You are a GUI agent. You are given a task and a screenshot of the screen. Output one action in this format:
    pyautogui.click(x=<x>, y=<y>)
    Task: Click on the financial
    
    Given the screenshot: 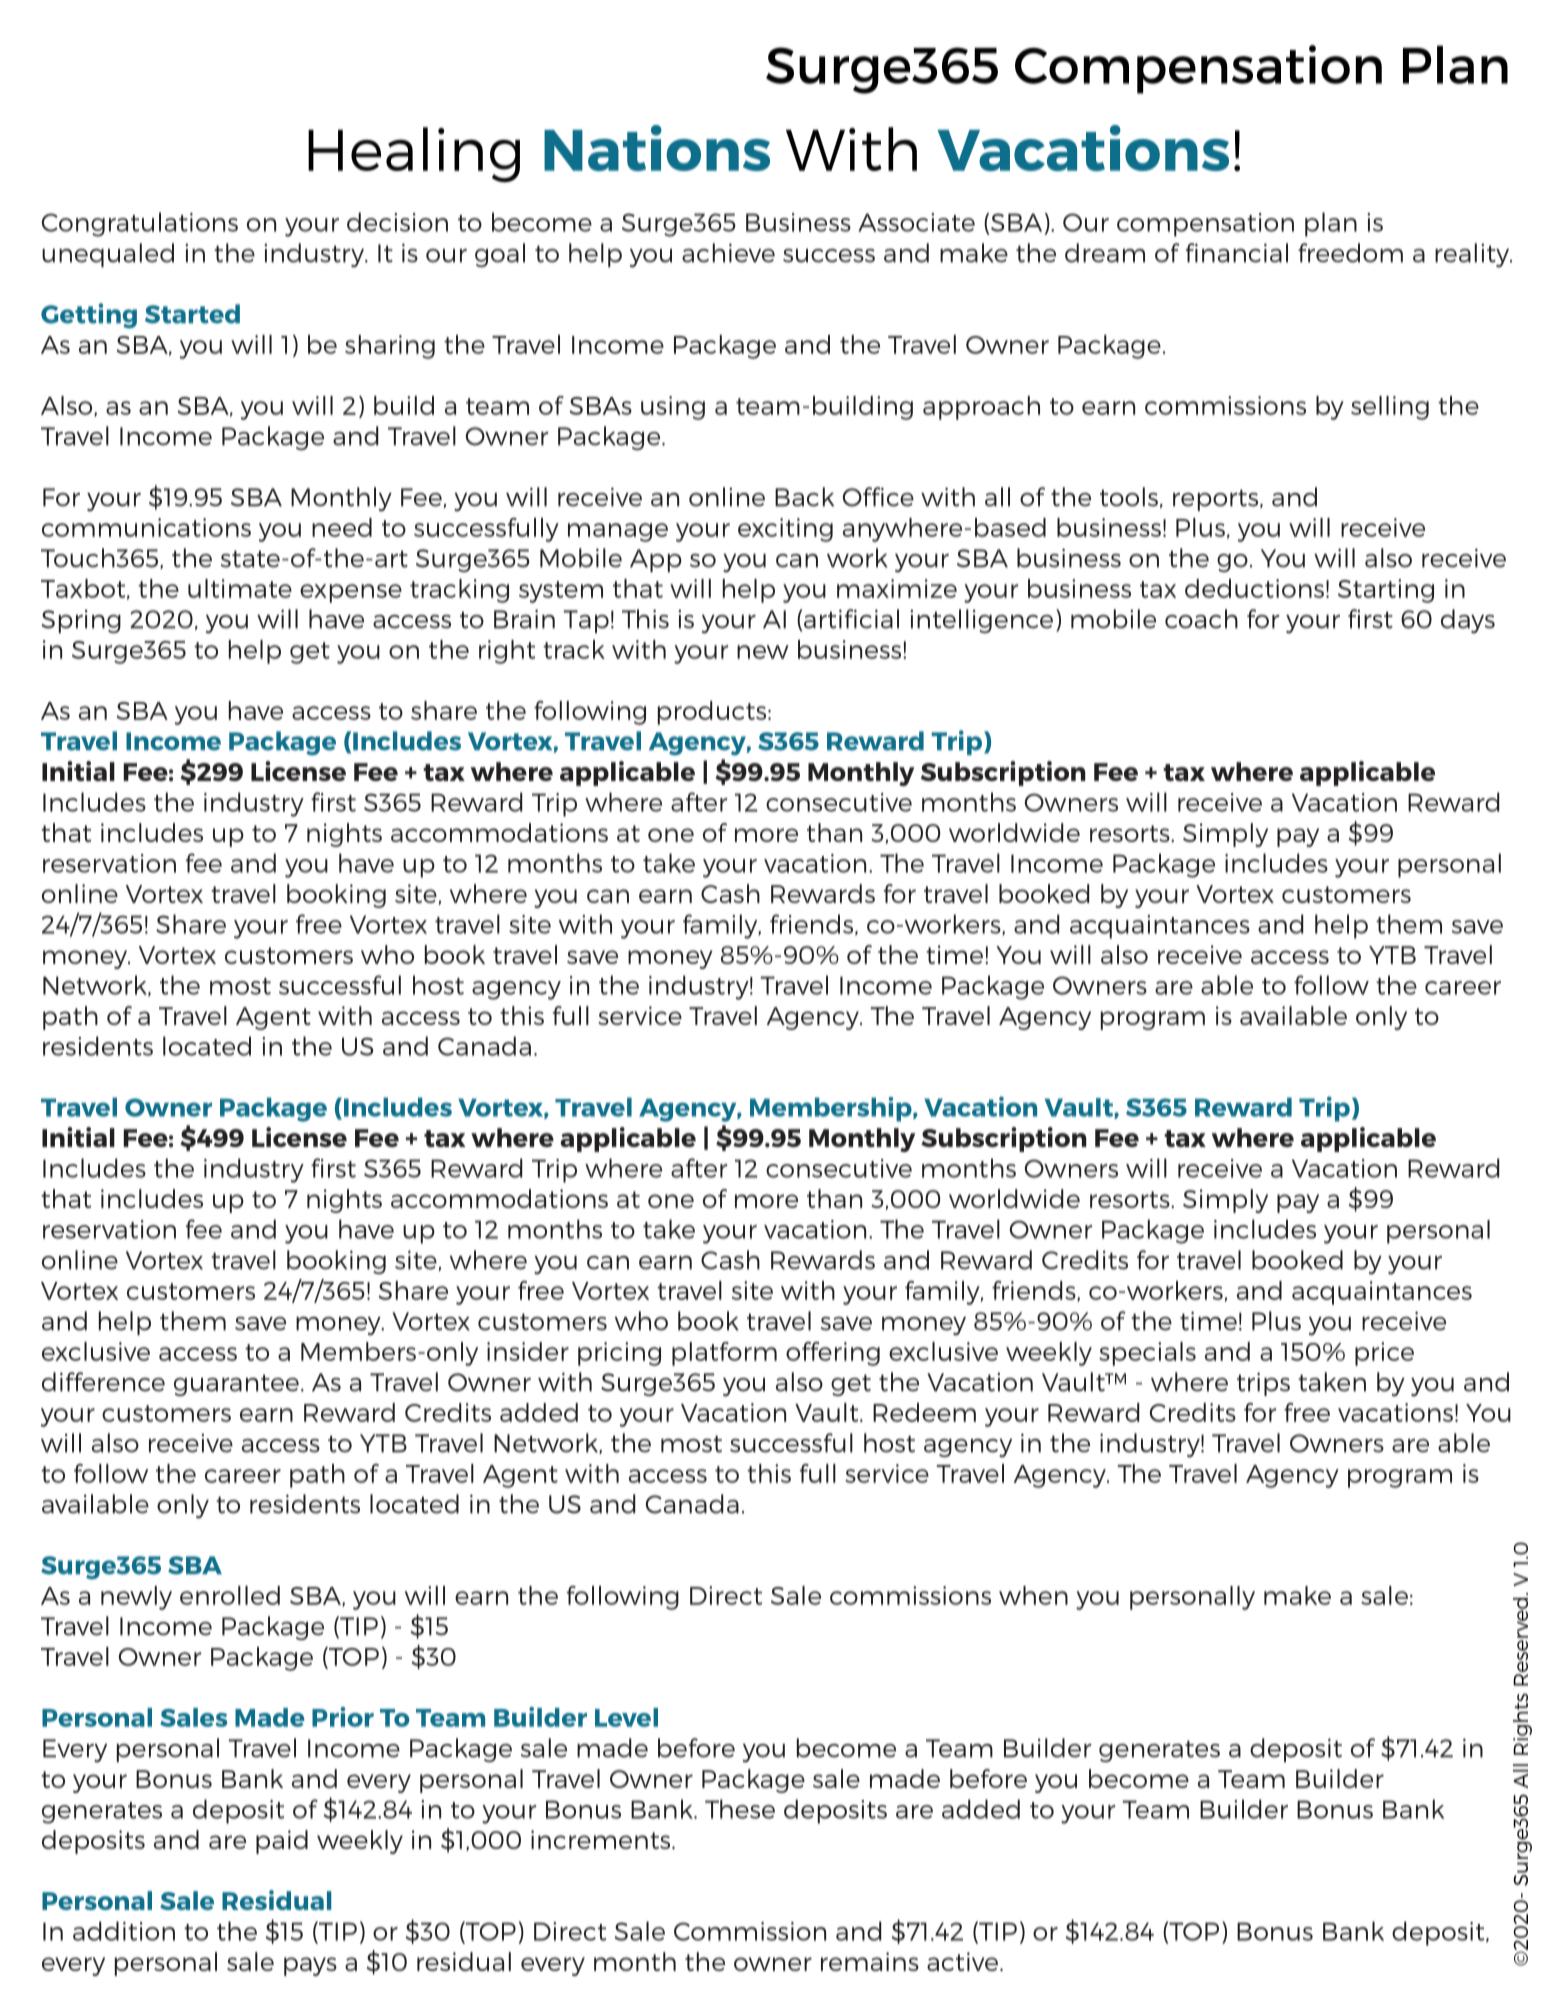 What is the action you would take?
    pyautogui.click(x=1237, y=253)
